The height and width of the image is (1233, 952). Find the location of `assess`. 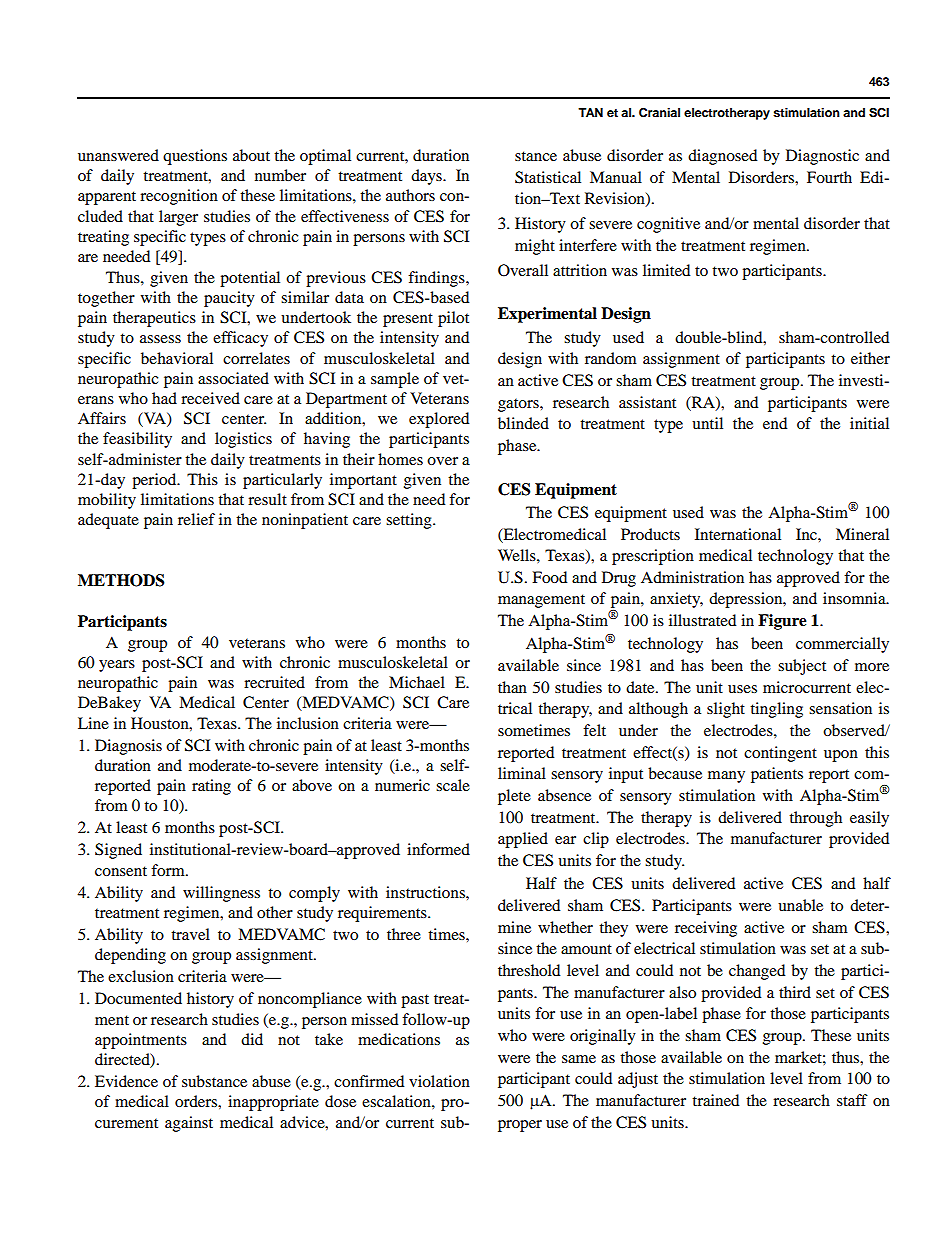

assess is located at coordinates (160, 339).
